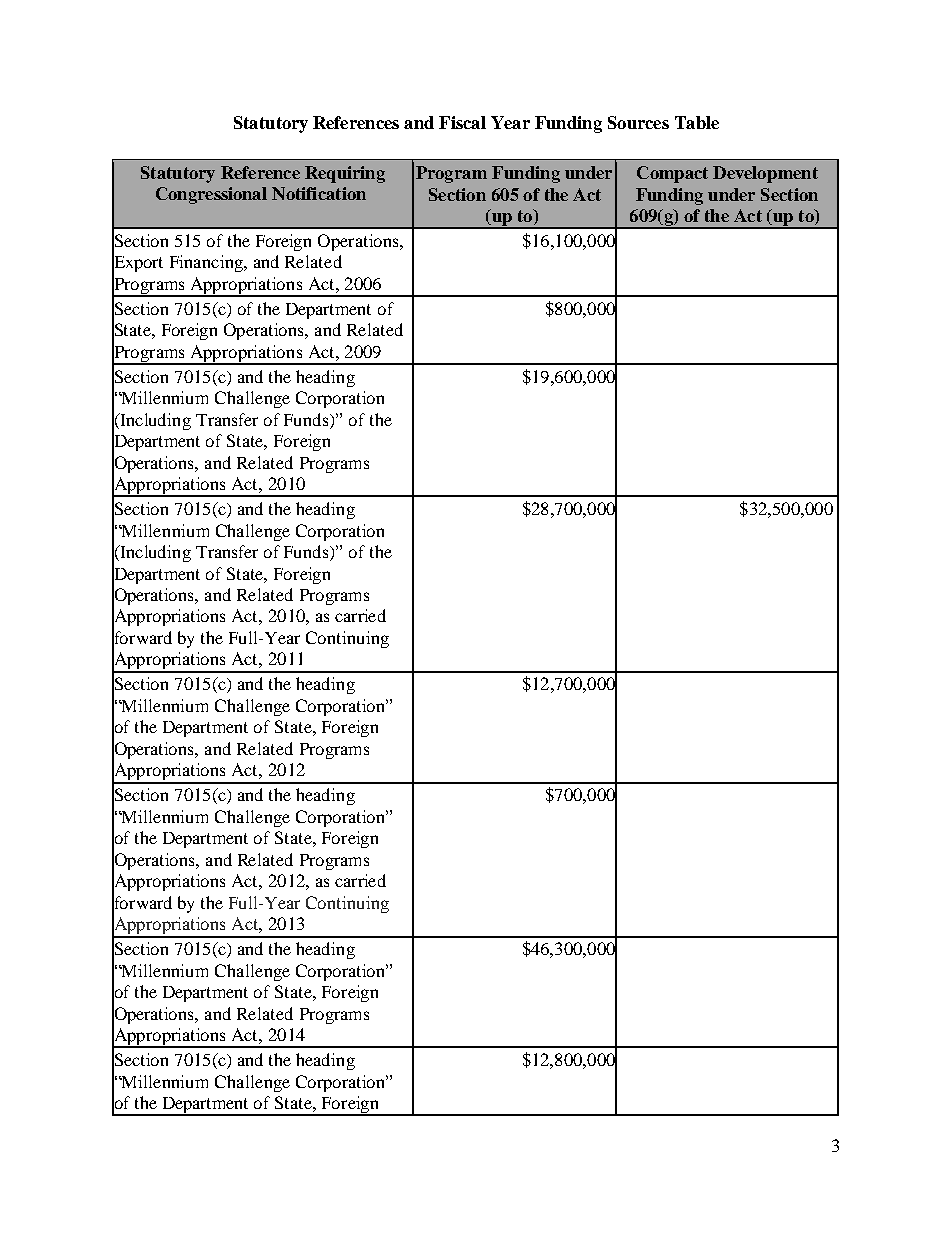  Describe the element at coordinates (697, 122) in the screenshot. I see `Table` at that location.
